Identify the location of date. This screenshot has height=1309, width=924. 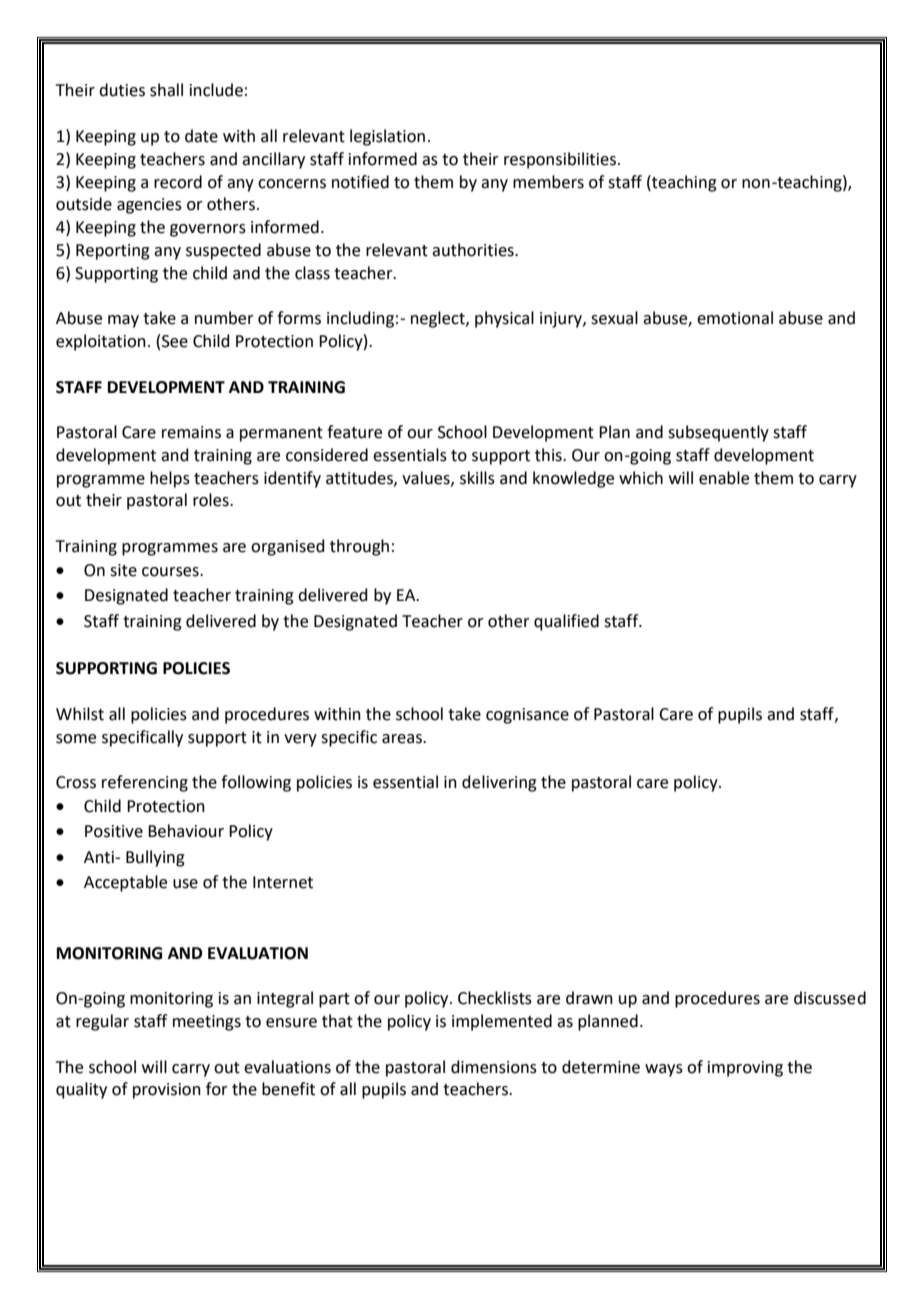
(201, 136).
